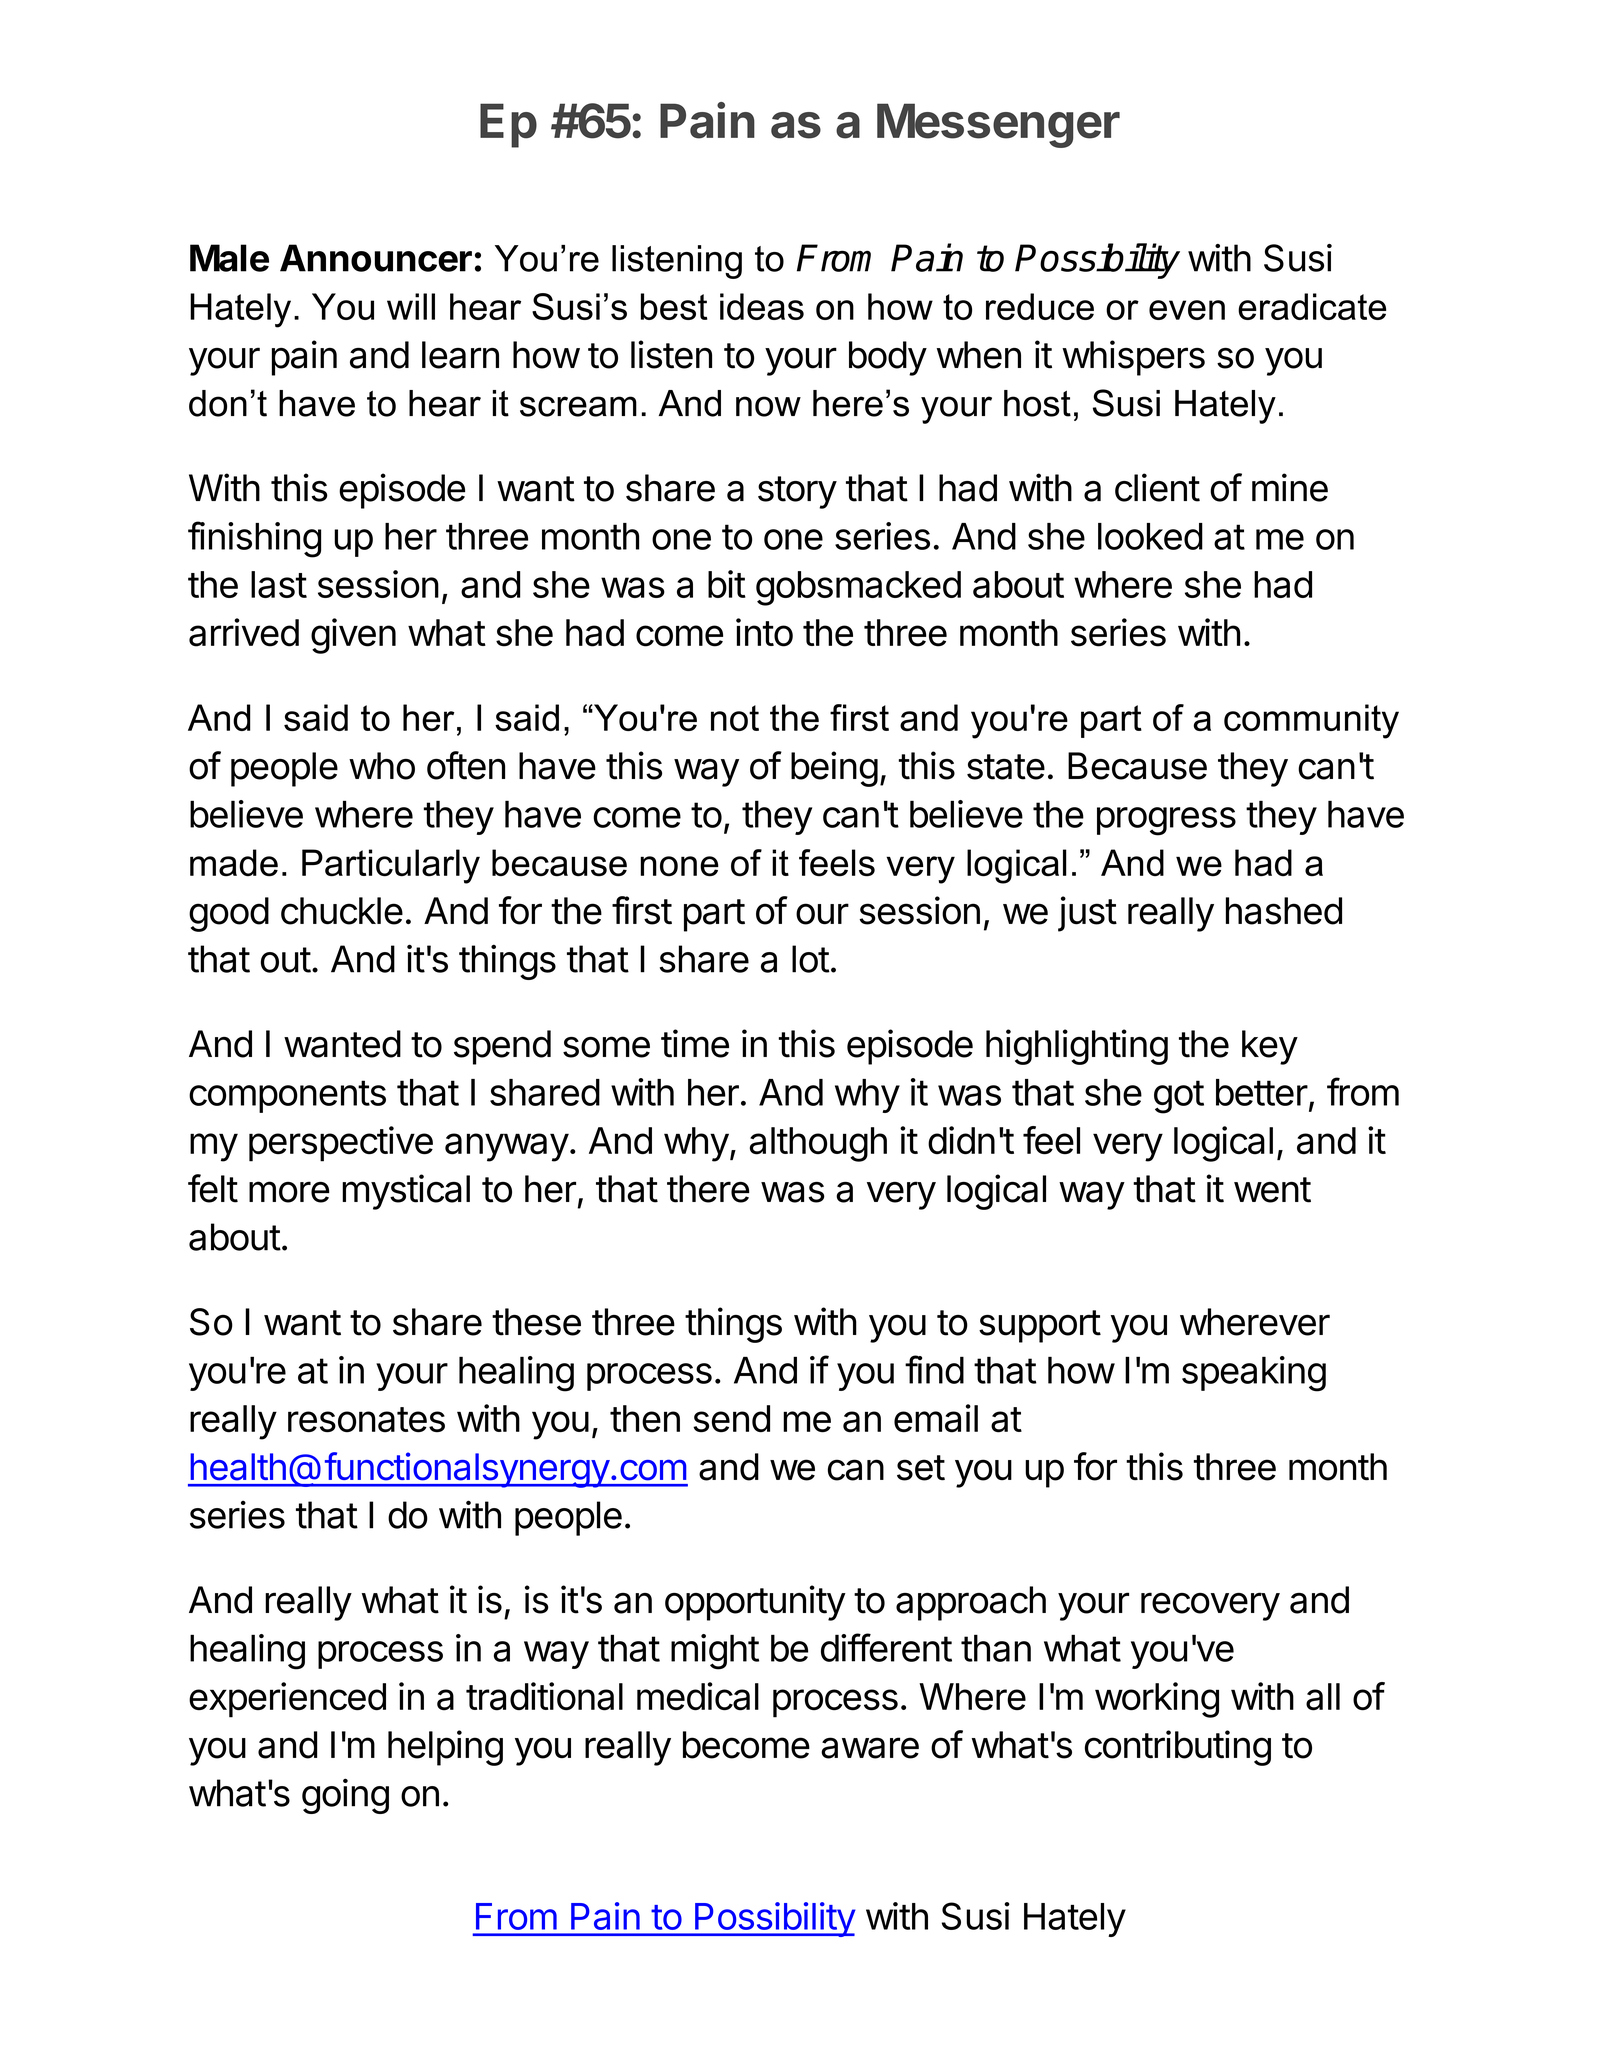 Image resolution: width=1597 pixels, height=2066 pixels. Describe the element at coordinates (1187, 310) in the page. I see `even` at that location.
